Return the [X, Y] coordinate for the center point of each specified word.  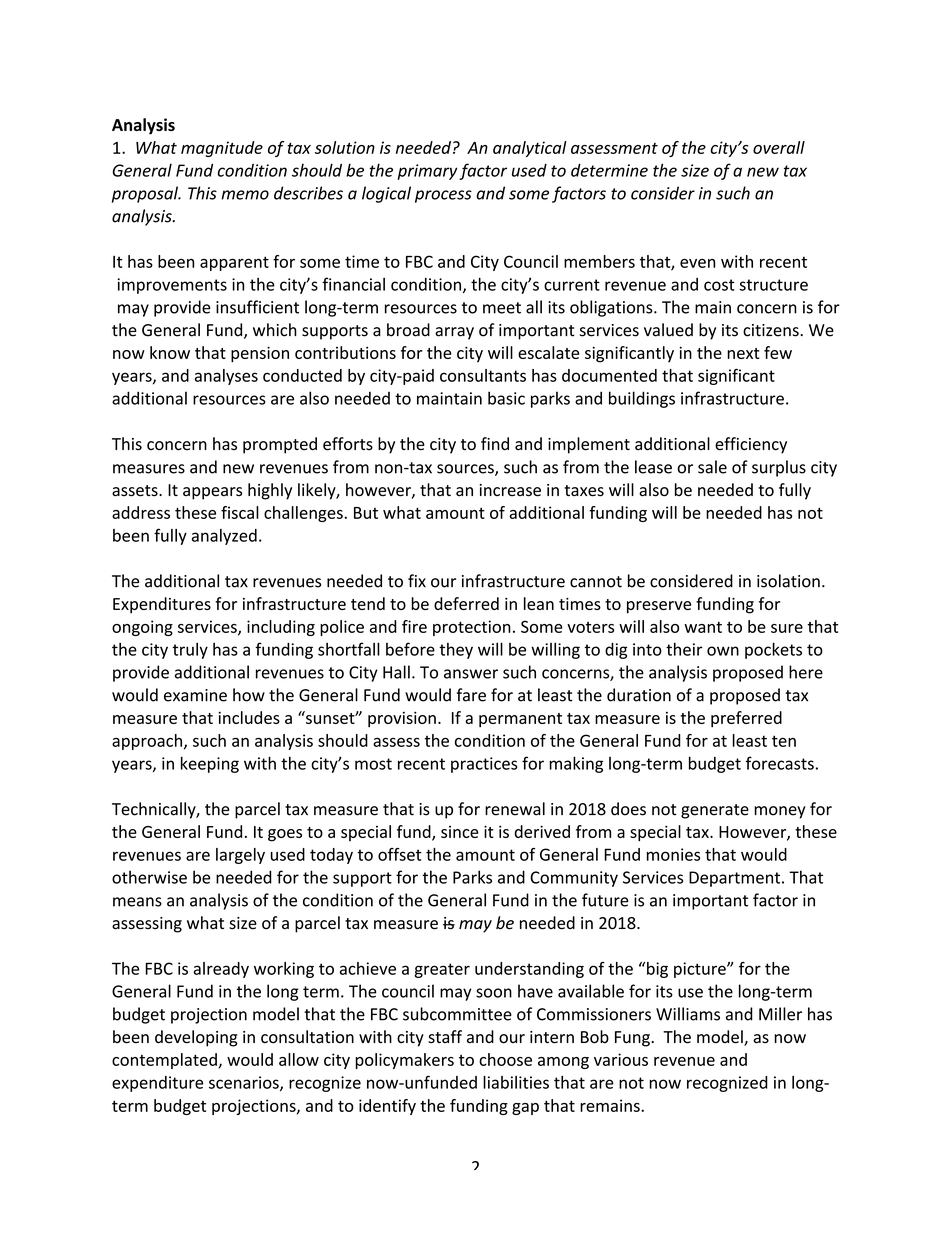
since [460, 832]
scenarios [245, 1083]
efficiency [751, 445]
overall [779, 147]
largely [240, 856]
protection [472, 628]
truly [190, 650]
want [703, 627]
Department [736, 879]
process [443, 196]
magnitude [222, 149]
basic [506, 398]
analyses [226, 377]
